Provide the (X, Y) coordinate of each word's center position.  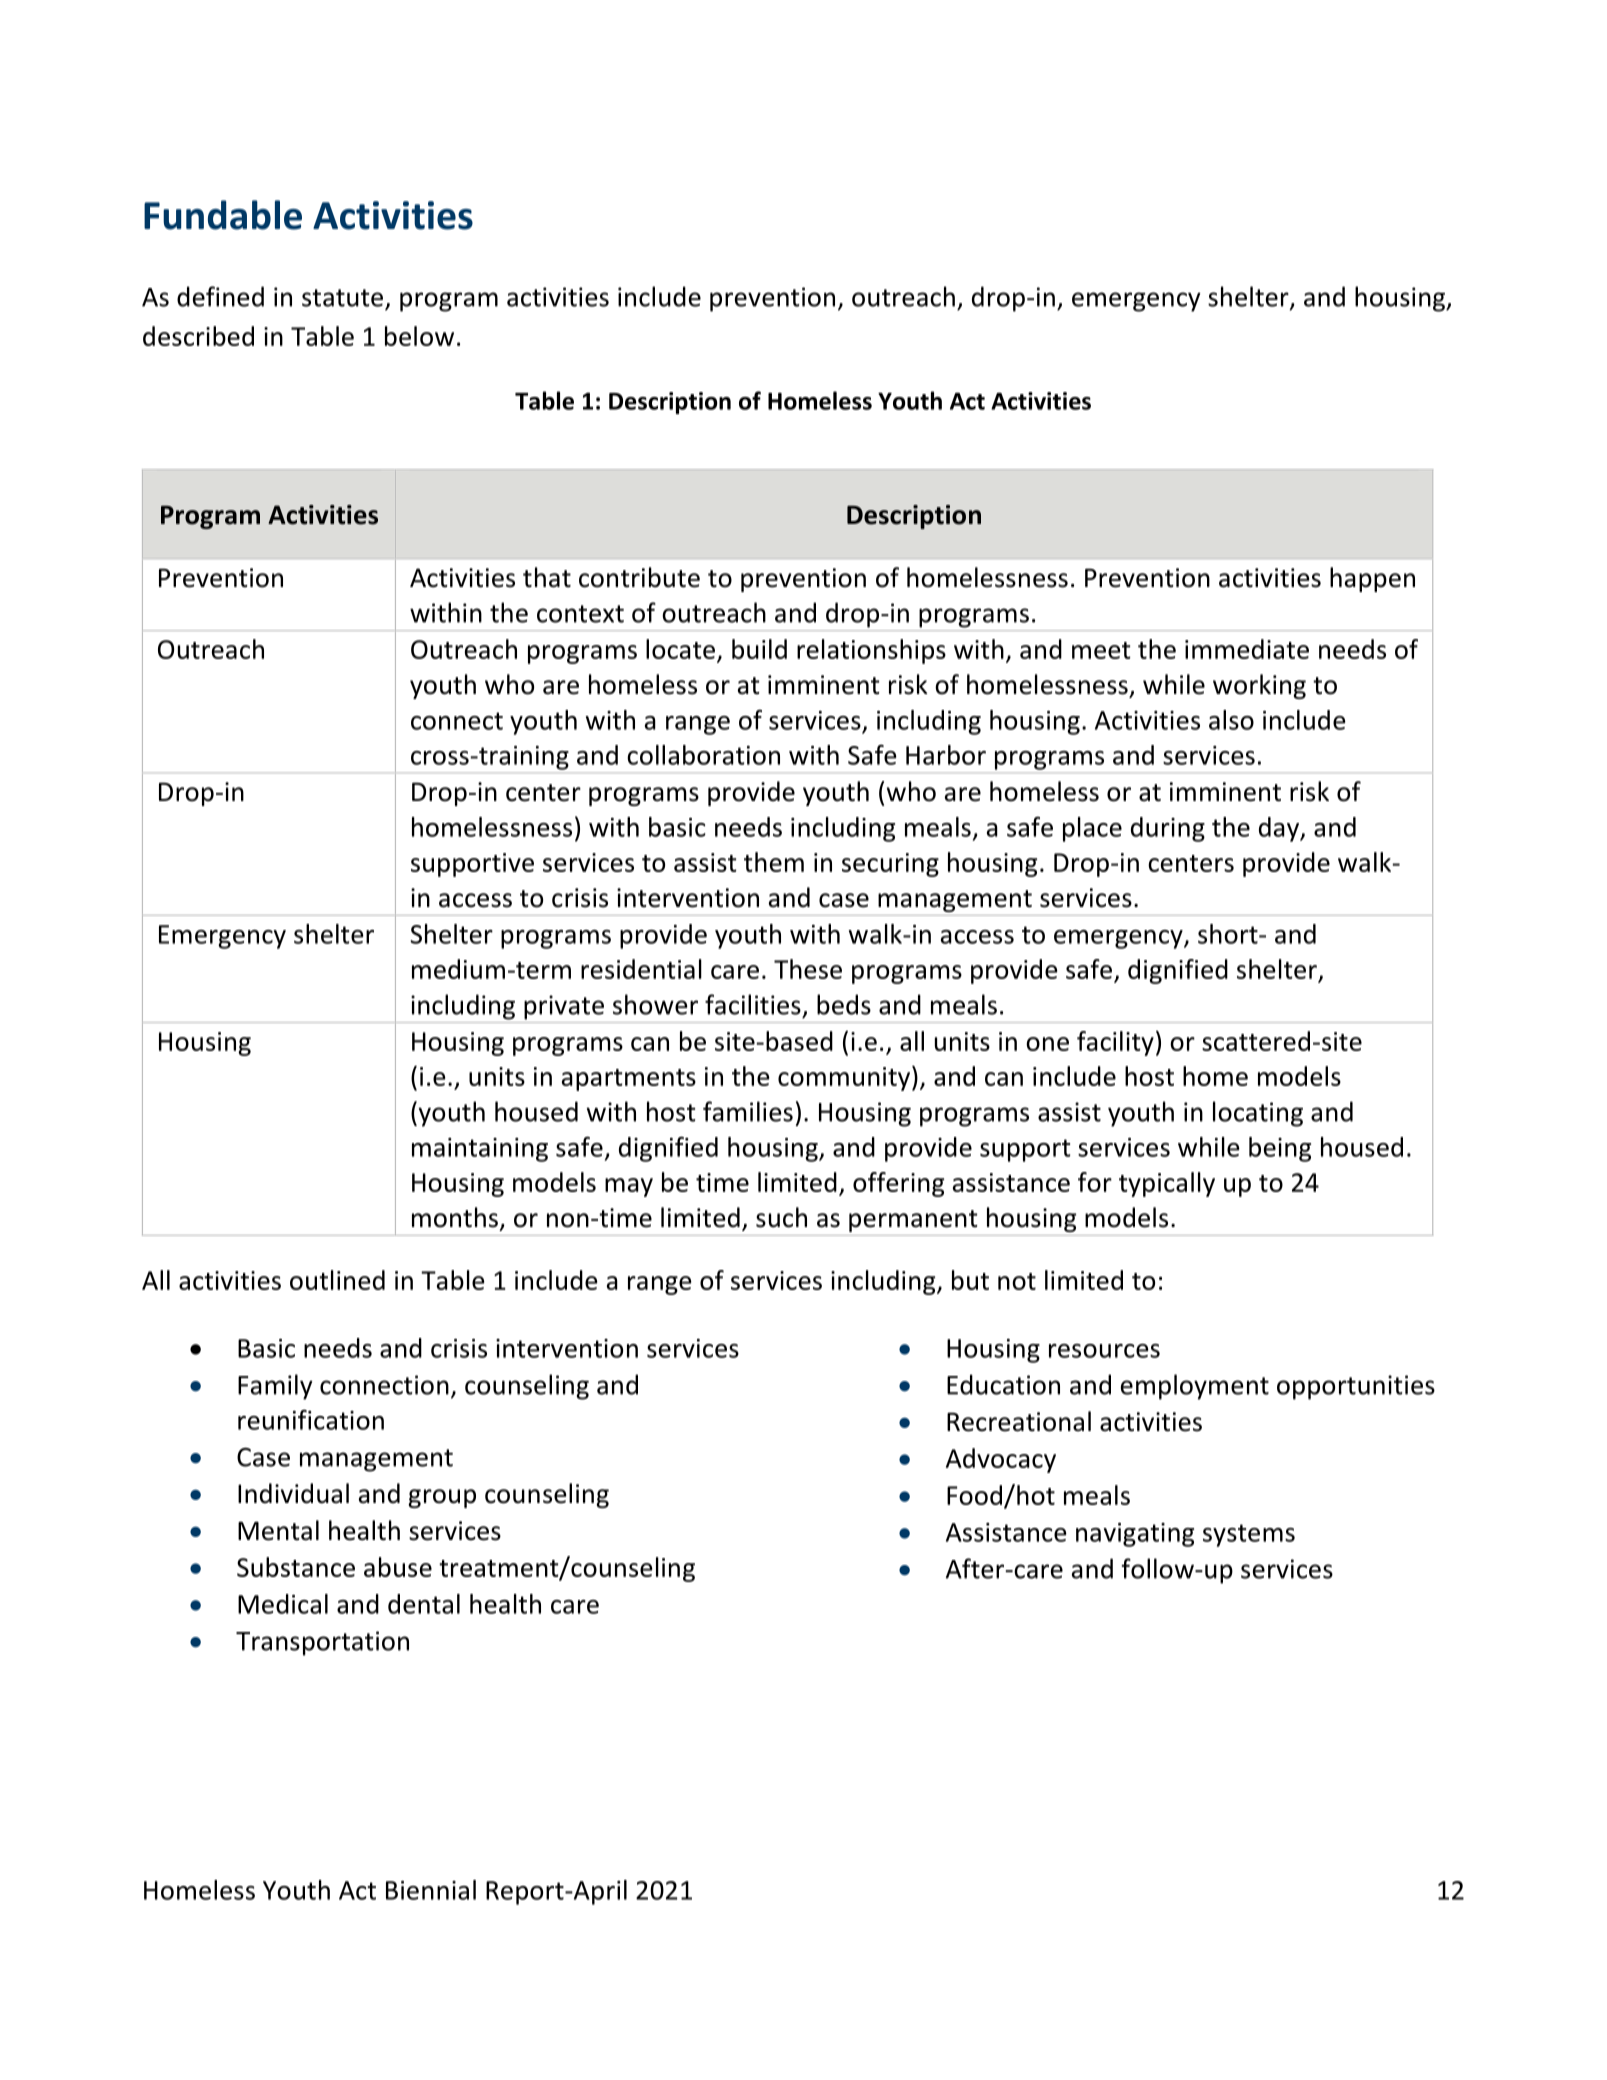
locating (1258, 1114)
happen (1372, 579)
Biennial (431, 1890)
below (419, 336)
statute (342, 298)
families (748, 1111)
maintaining (480, 1150)
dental (424, 1604)
